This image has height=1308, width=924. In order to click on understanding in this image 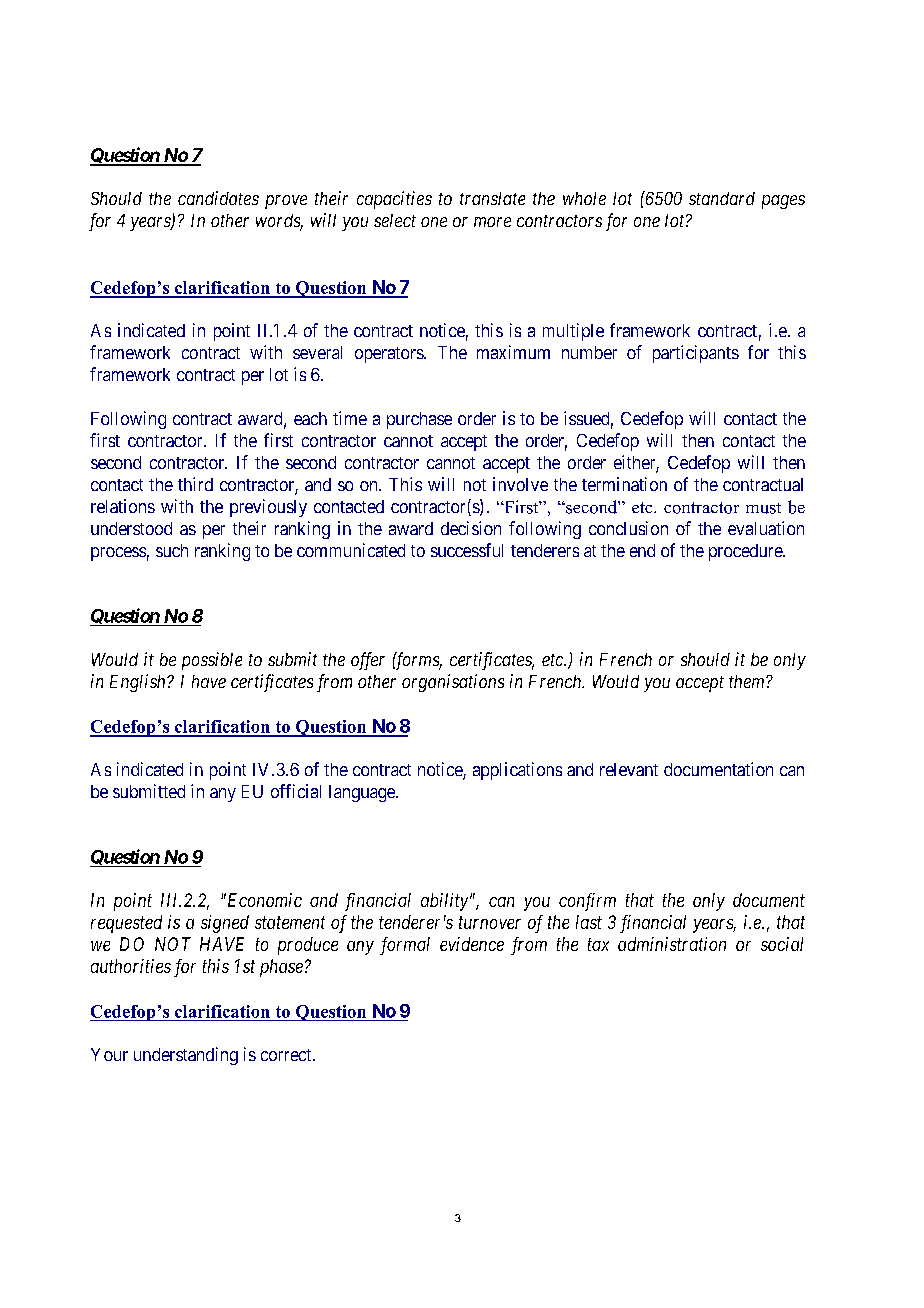, I will do `click(186, 1056)`.
